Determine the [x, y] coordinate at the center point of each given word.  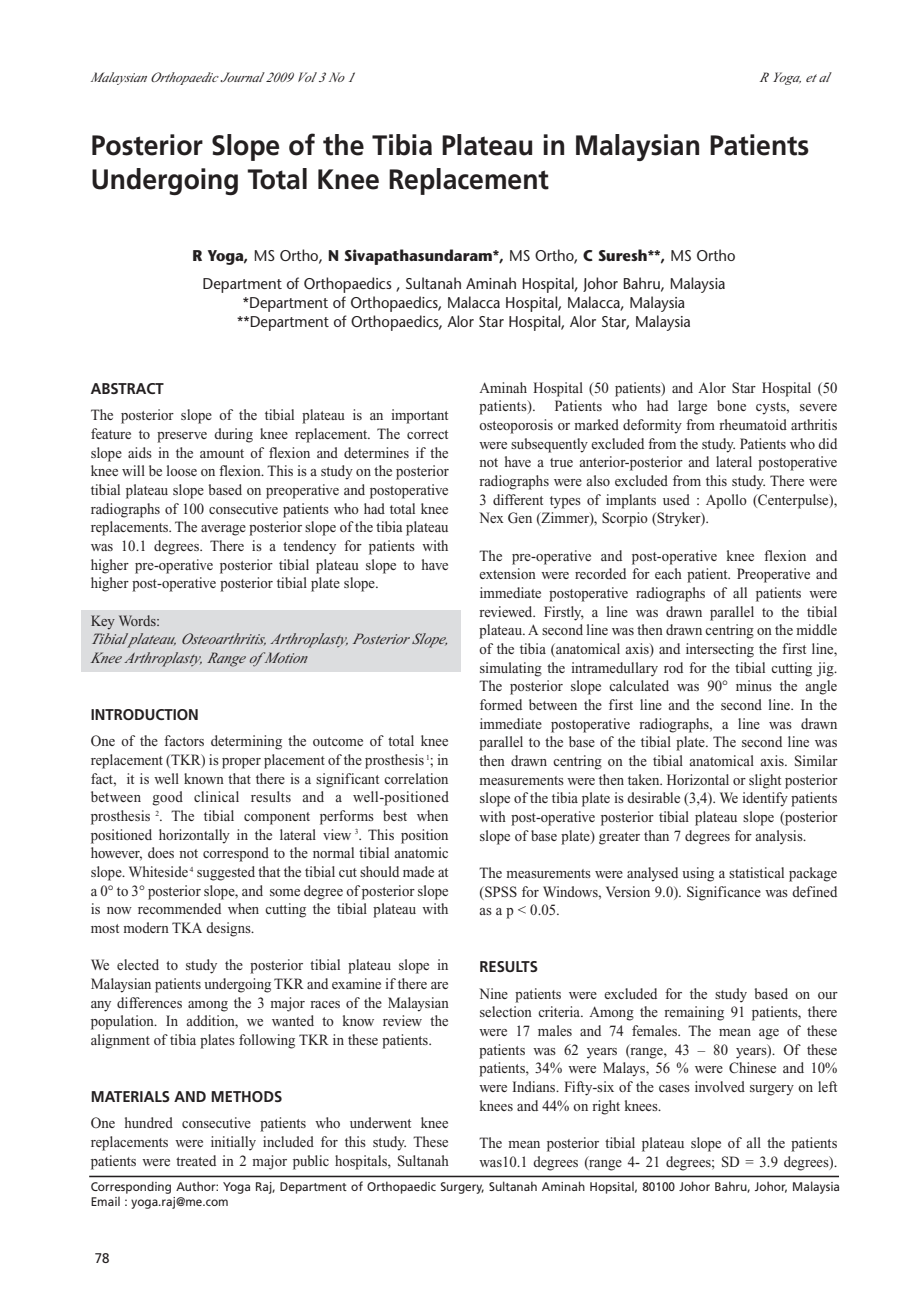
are [439, 985]
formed [501, 704]
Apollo [726, 501]
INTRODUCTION [144, 714]
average [223, 530]
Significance [724, 893]
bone [731, 405]
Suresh [624, 255]
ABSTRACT [127, 388]
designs [229, 929]
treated [196, 1160]
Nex [491, 517]
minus [754, 685]
